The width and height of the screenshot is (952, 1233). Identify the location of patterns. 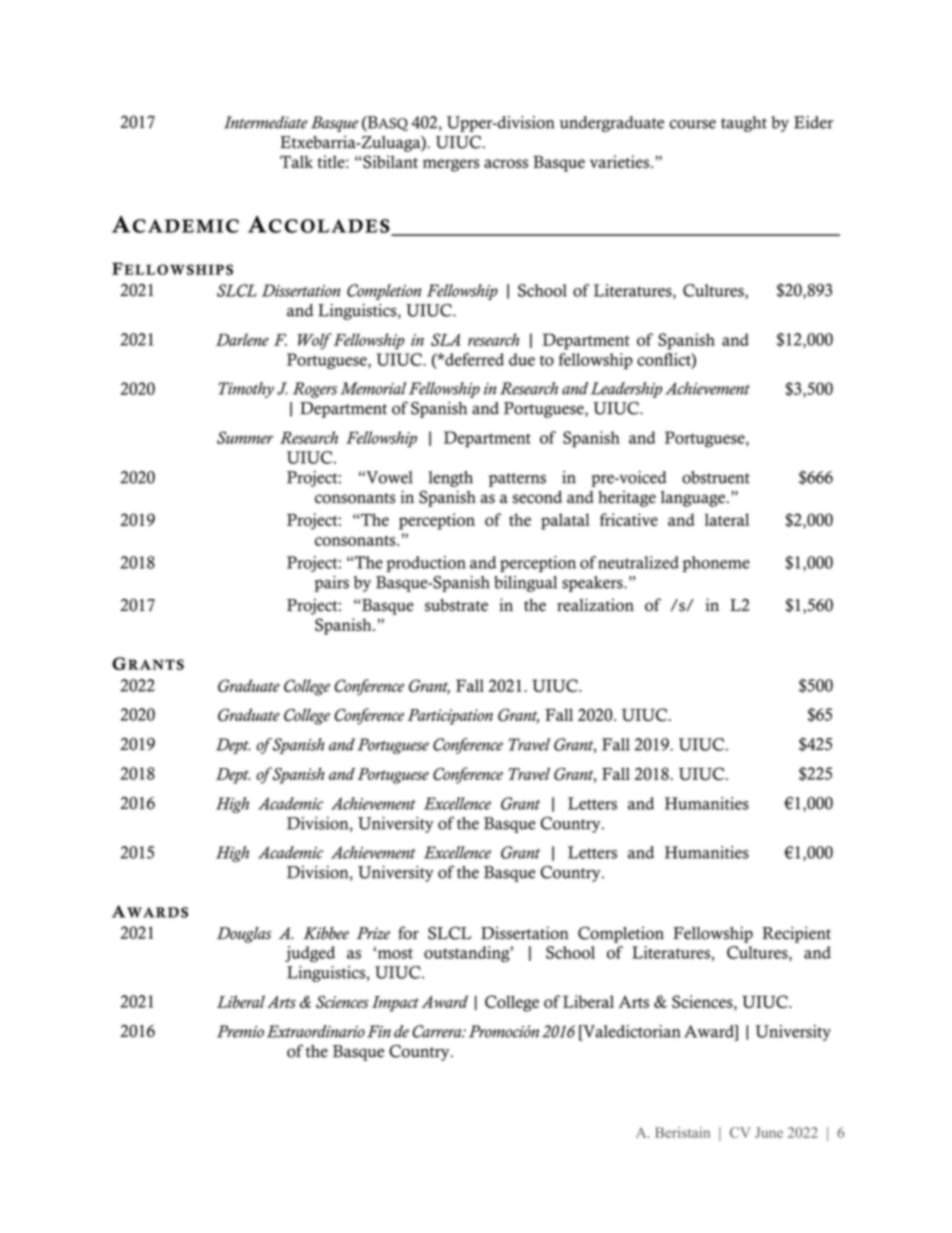
(517, 480).
